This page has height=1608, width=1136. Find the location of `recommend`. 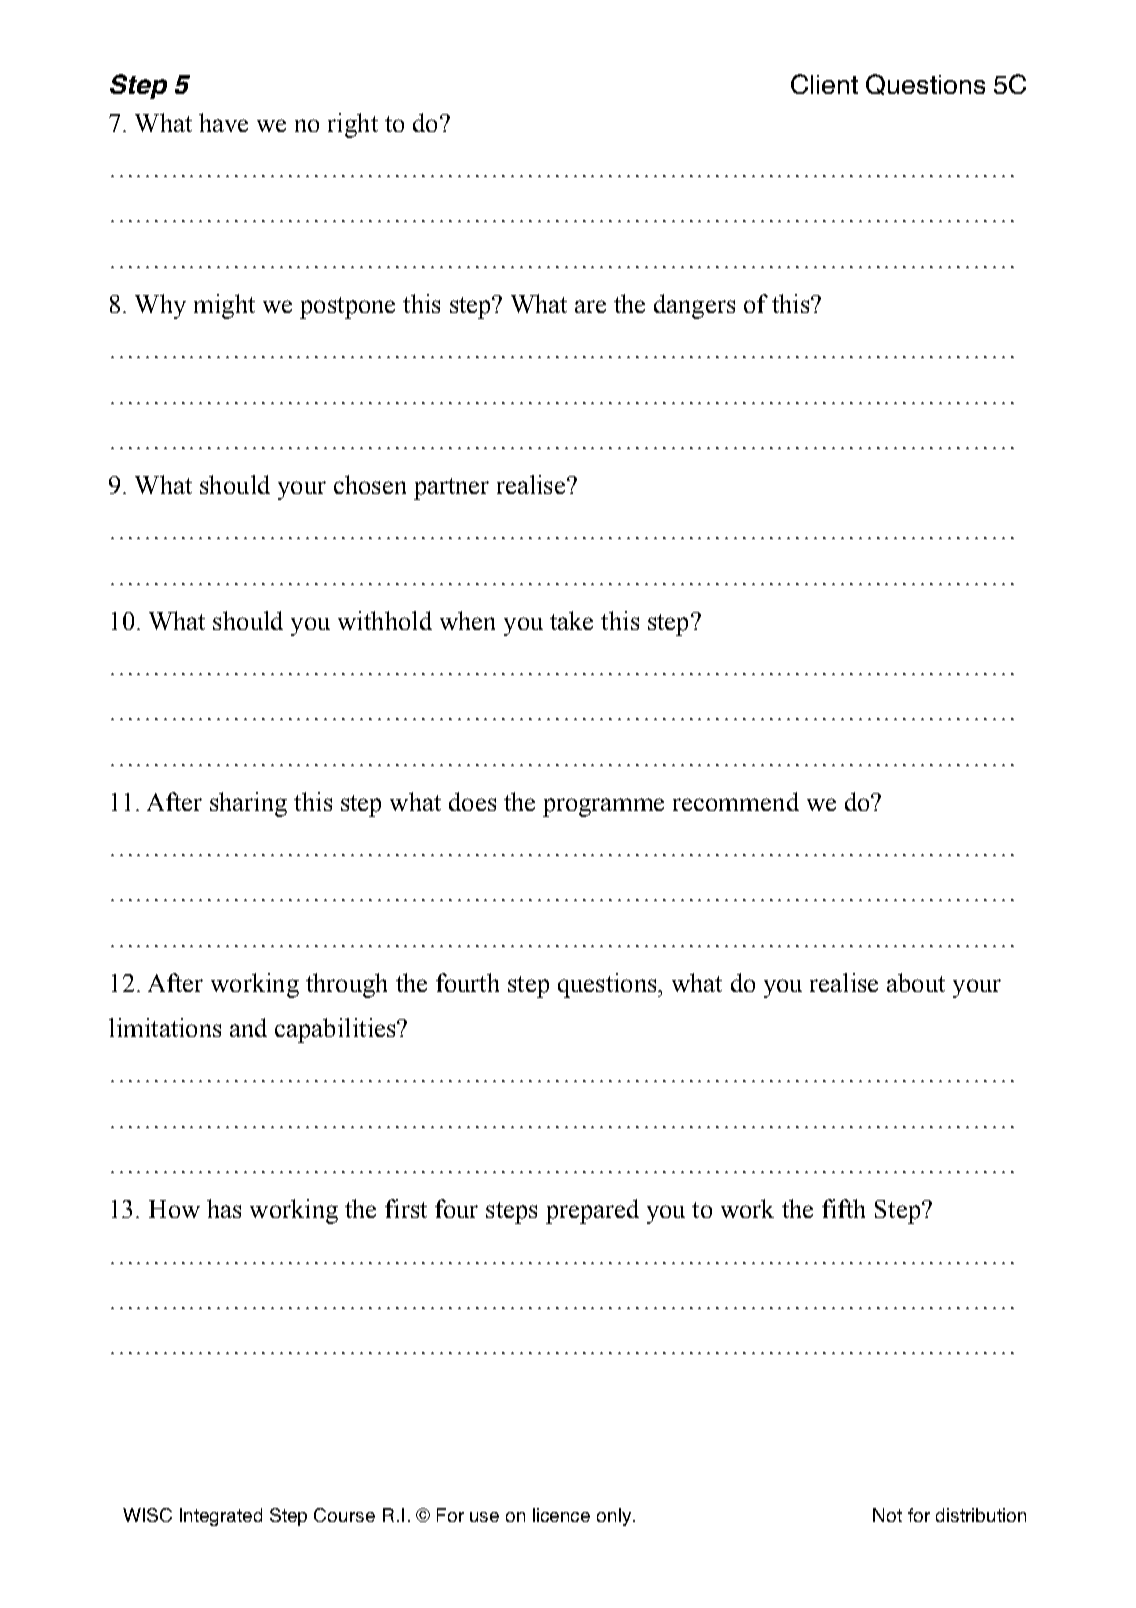

recommend is located at coordinates (736, 801).
